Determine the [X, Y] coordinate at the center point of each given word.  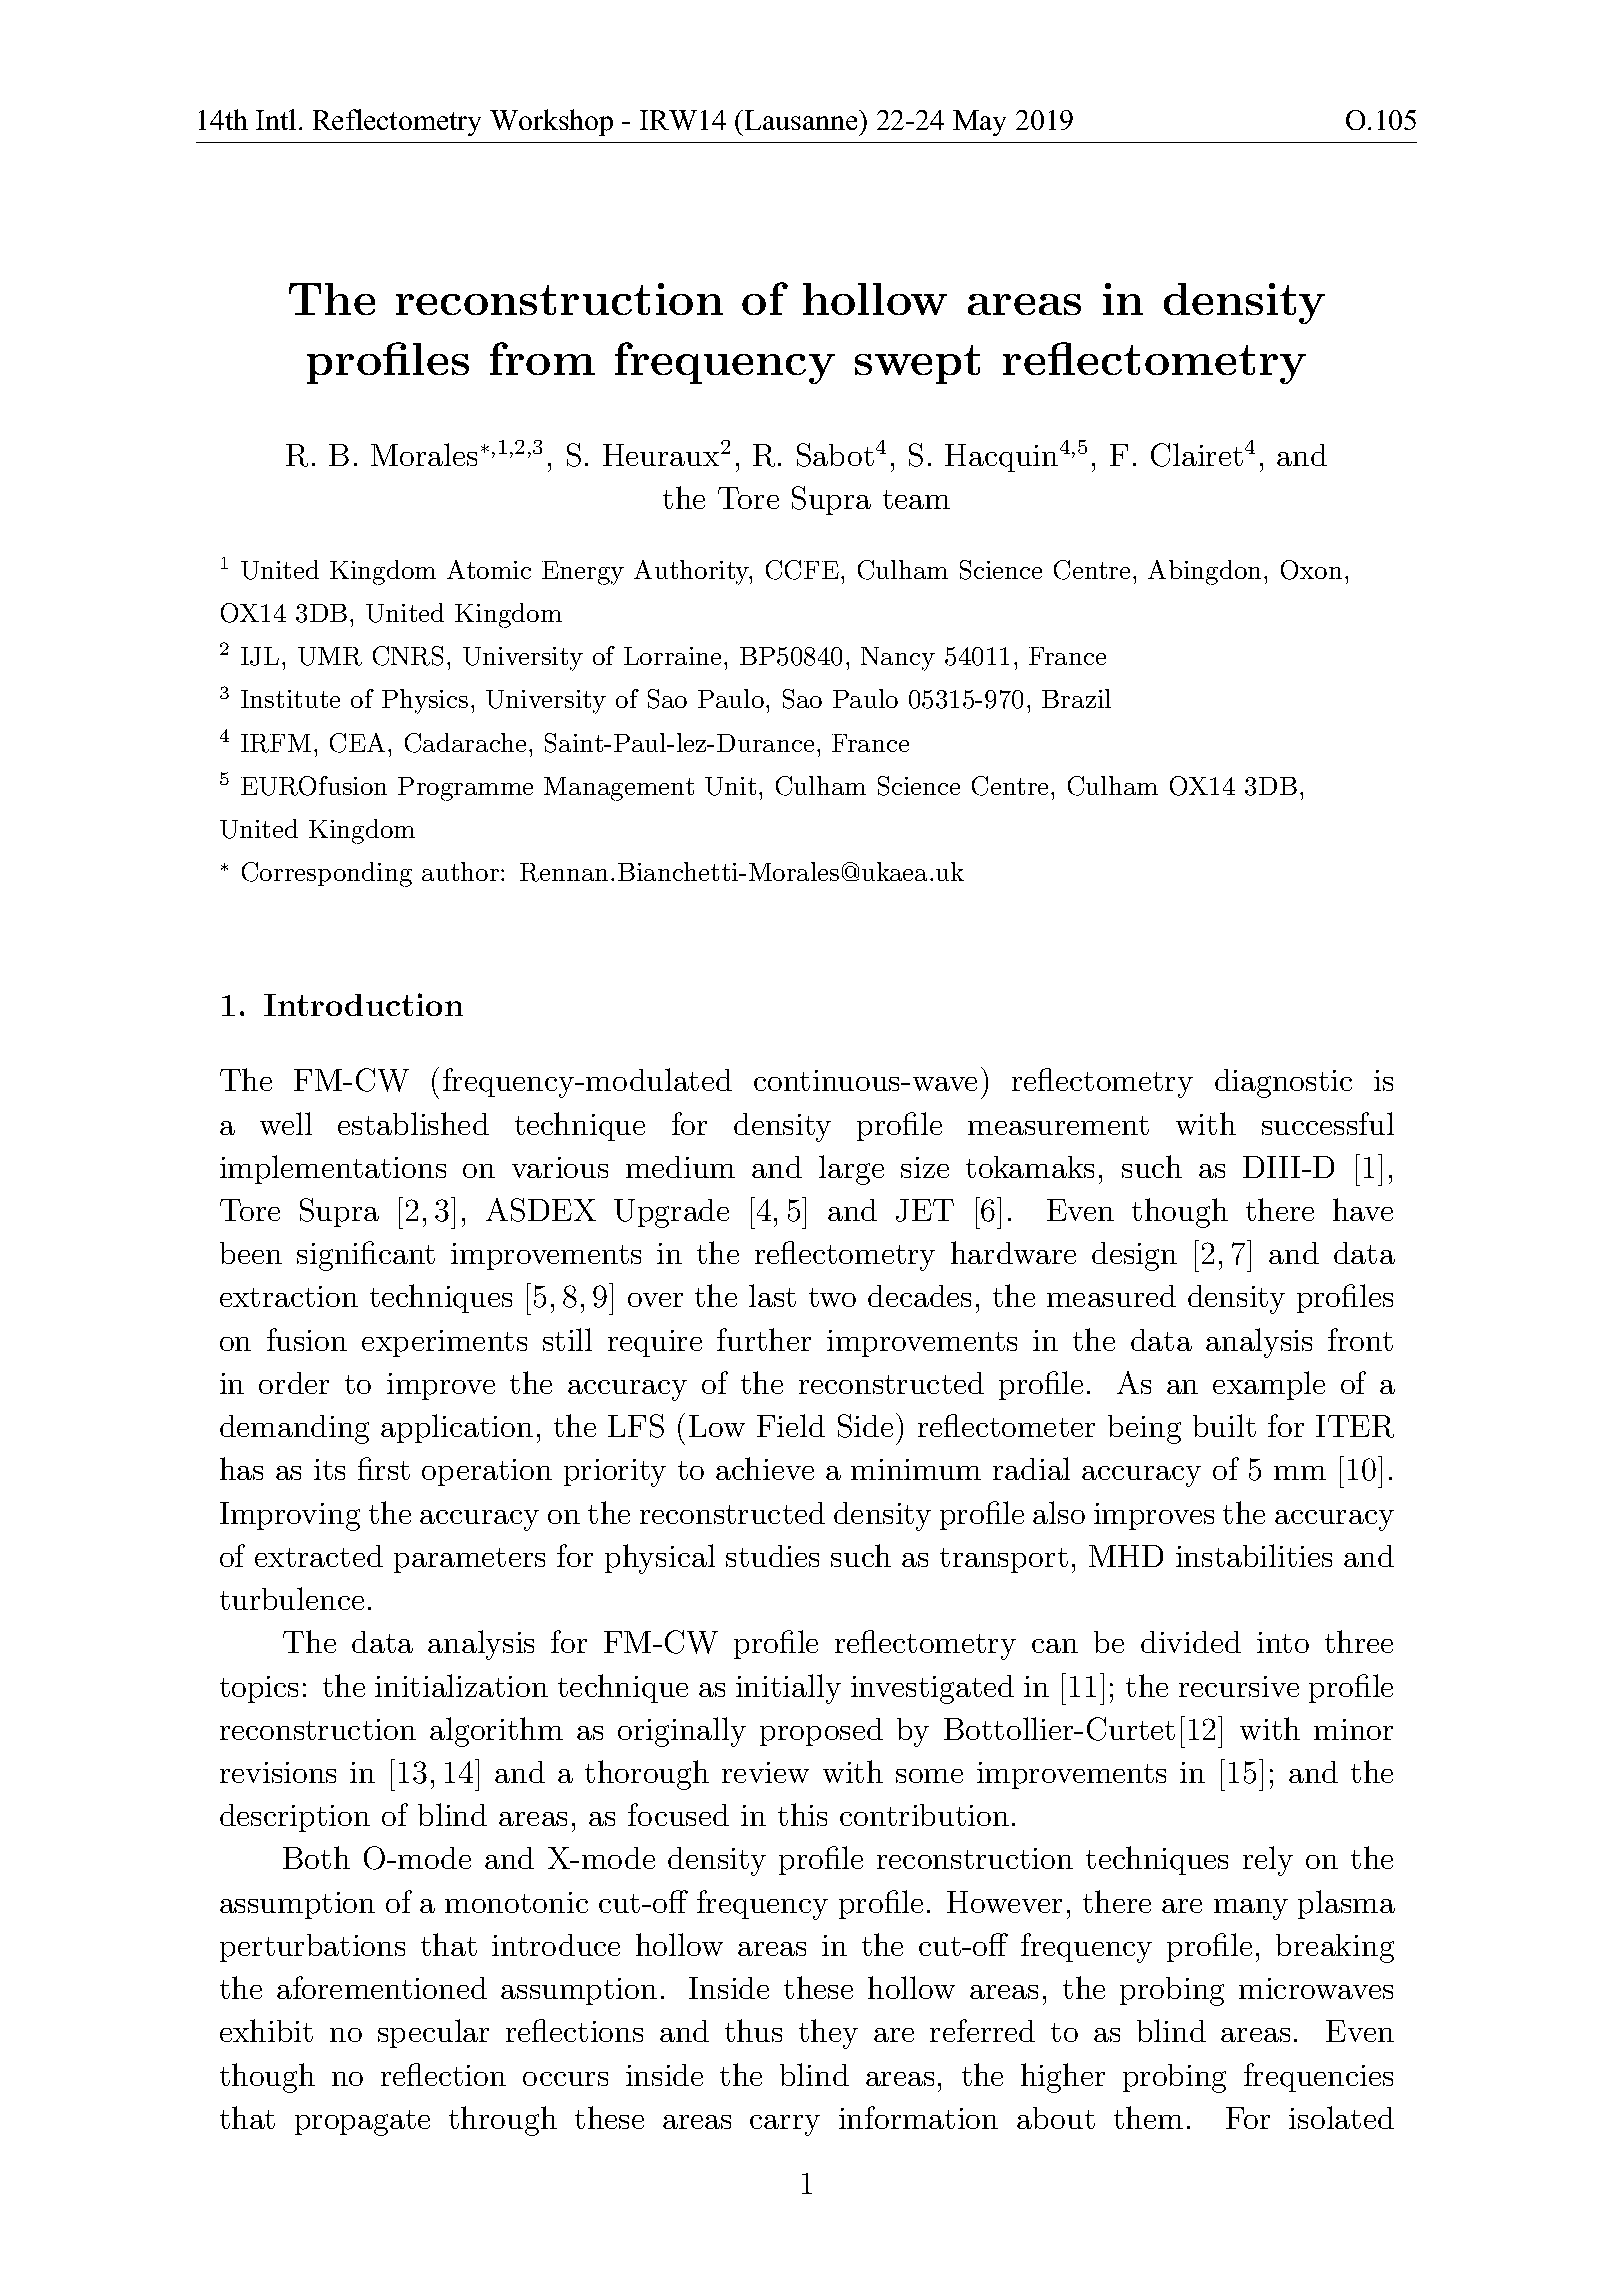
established [413, 1123]
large [851, 1170]
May [979, 123]
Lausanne [802, 120]
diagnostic [1283, 1083]
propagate [362, 2123]
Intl [276, 119]
